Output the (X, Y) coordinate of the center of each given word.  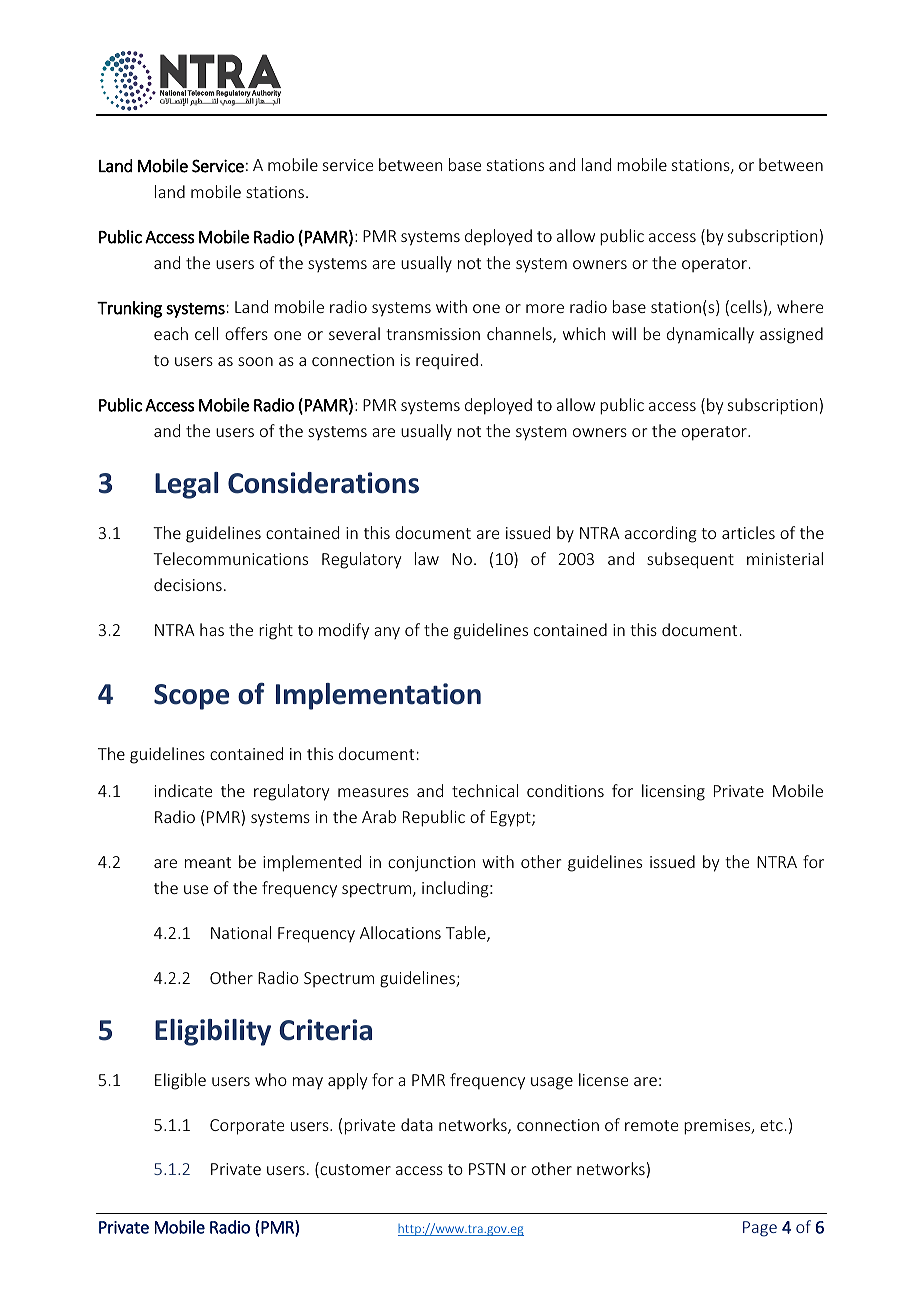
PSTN (487, 1169)
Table (467, 934)
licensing (673, 792)
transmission (433, 334)
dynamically (710, 335)
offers (246, 333)
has (212, 629)
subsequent (690, 560)
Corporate (247, 1127)
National (241, 932)
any (387, 633)
